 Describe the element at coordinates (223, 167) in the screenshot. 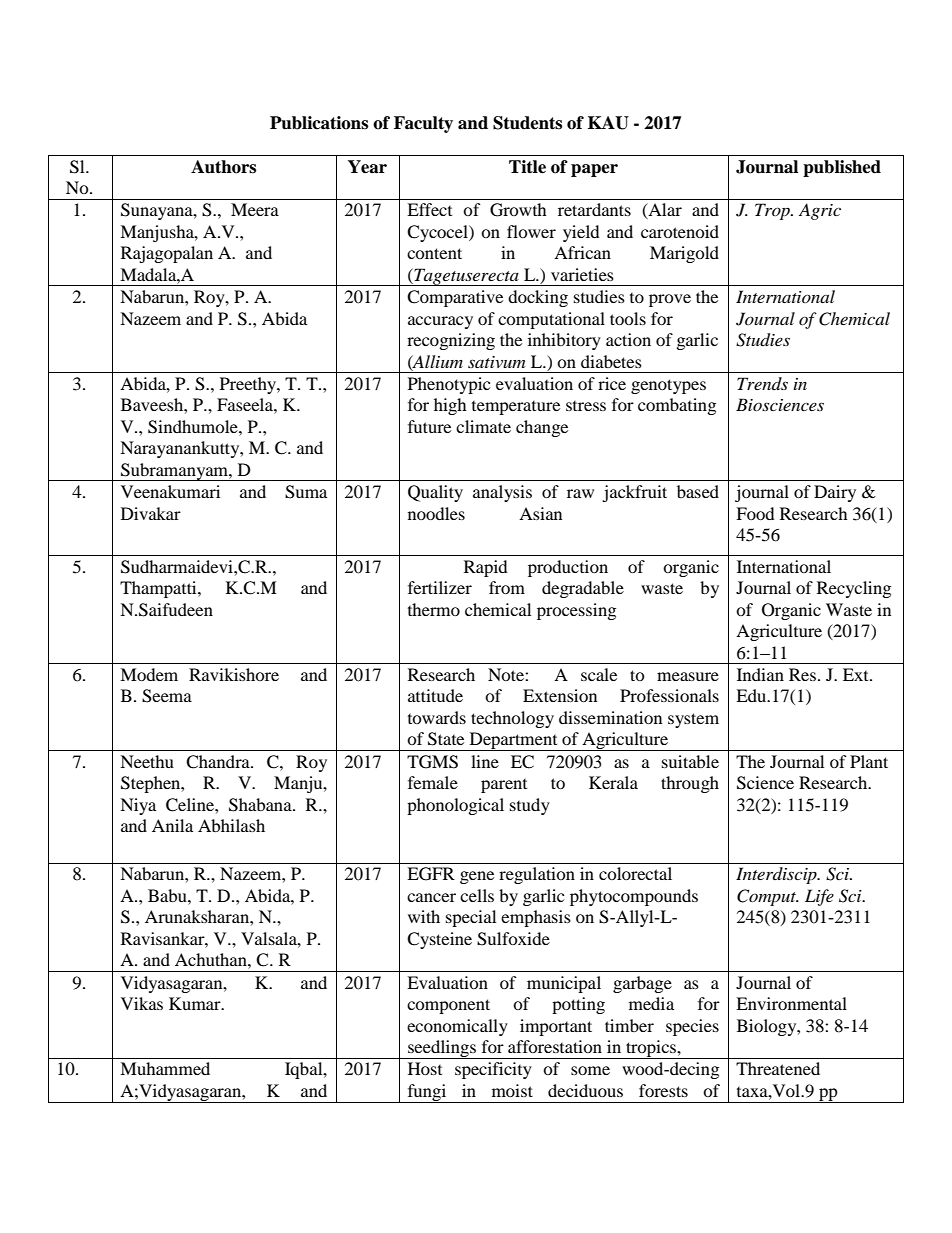

I see `Authors` at that location.
